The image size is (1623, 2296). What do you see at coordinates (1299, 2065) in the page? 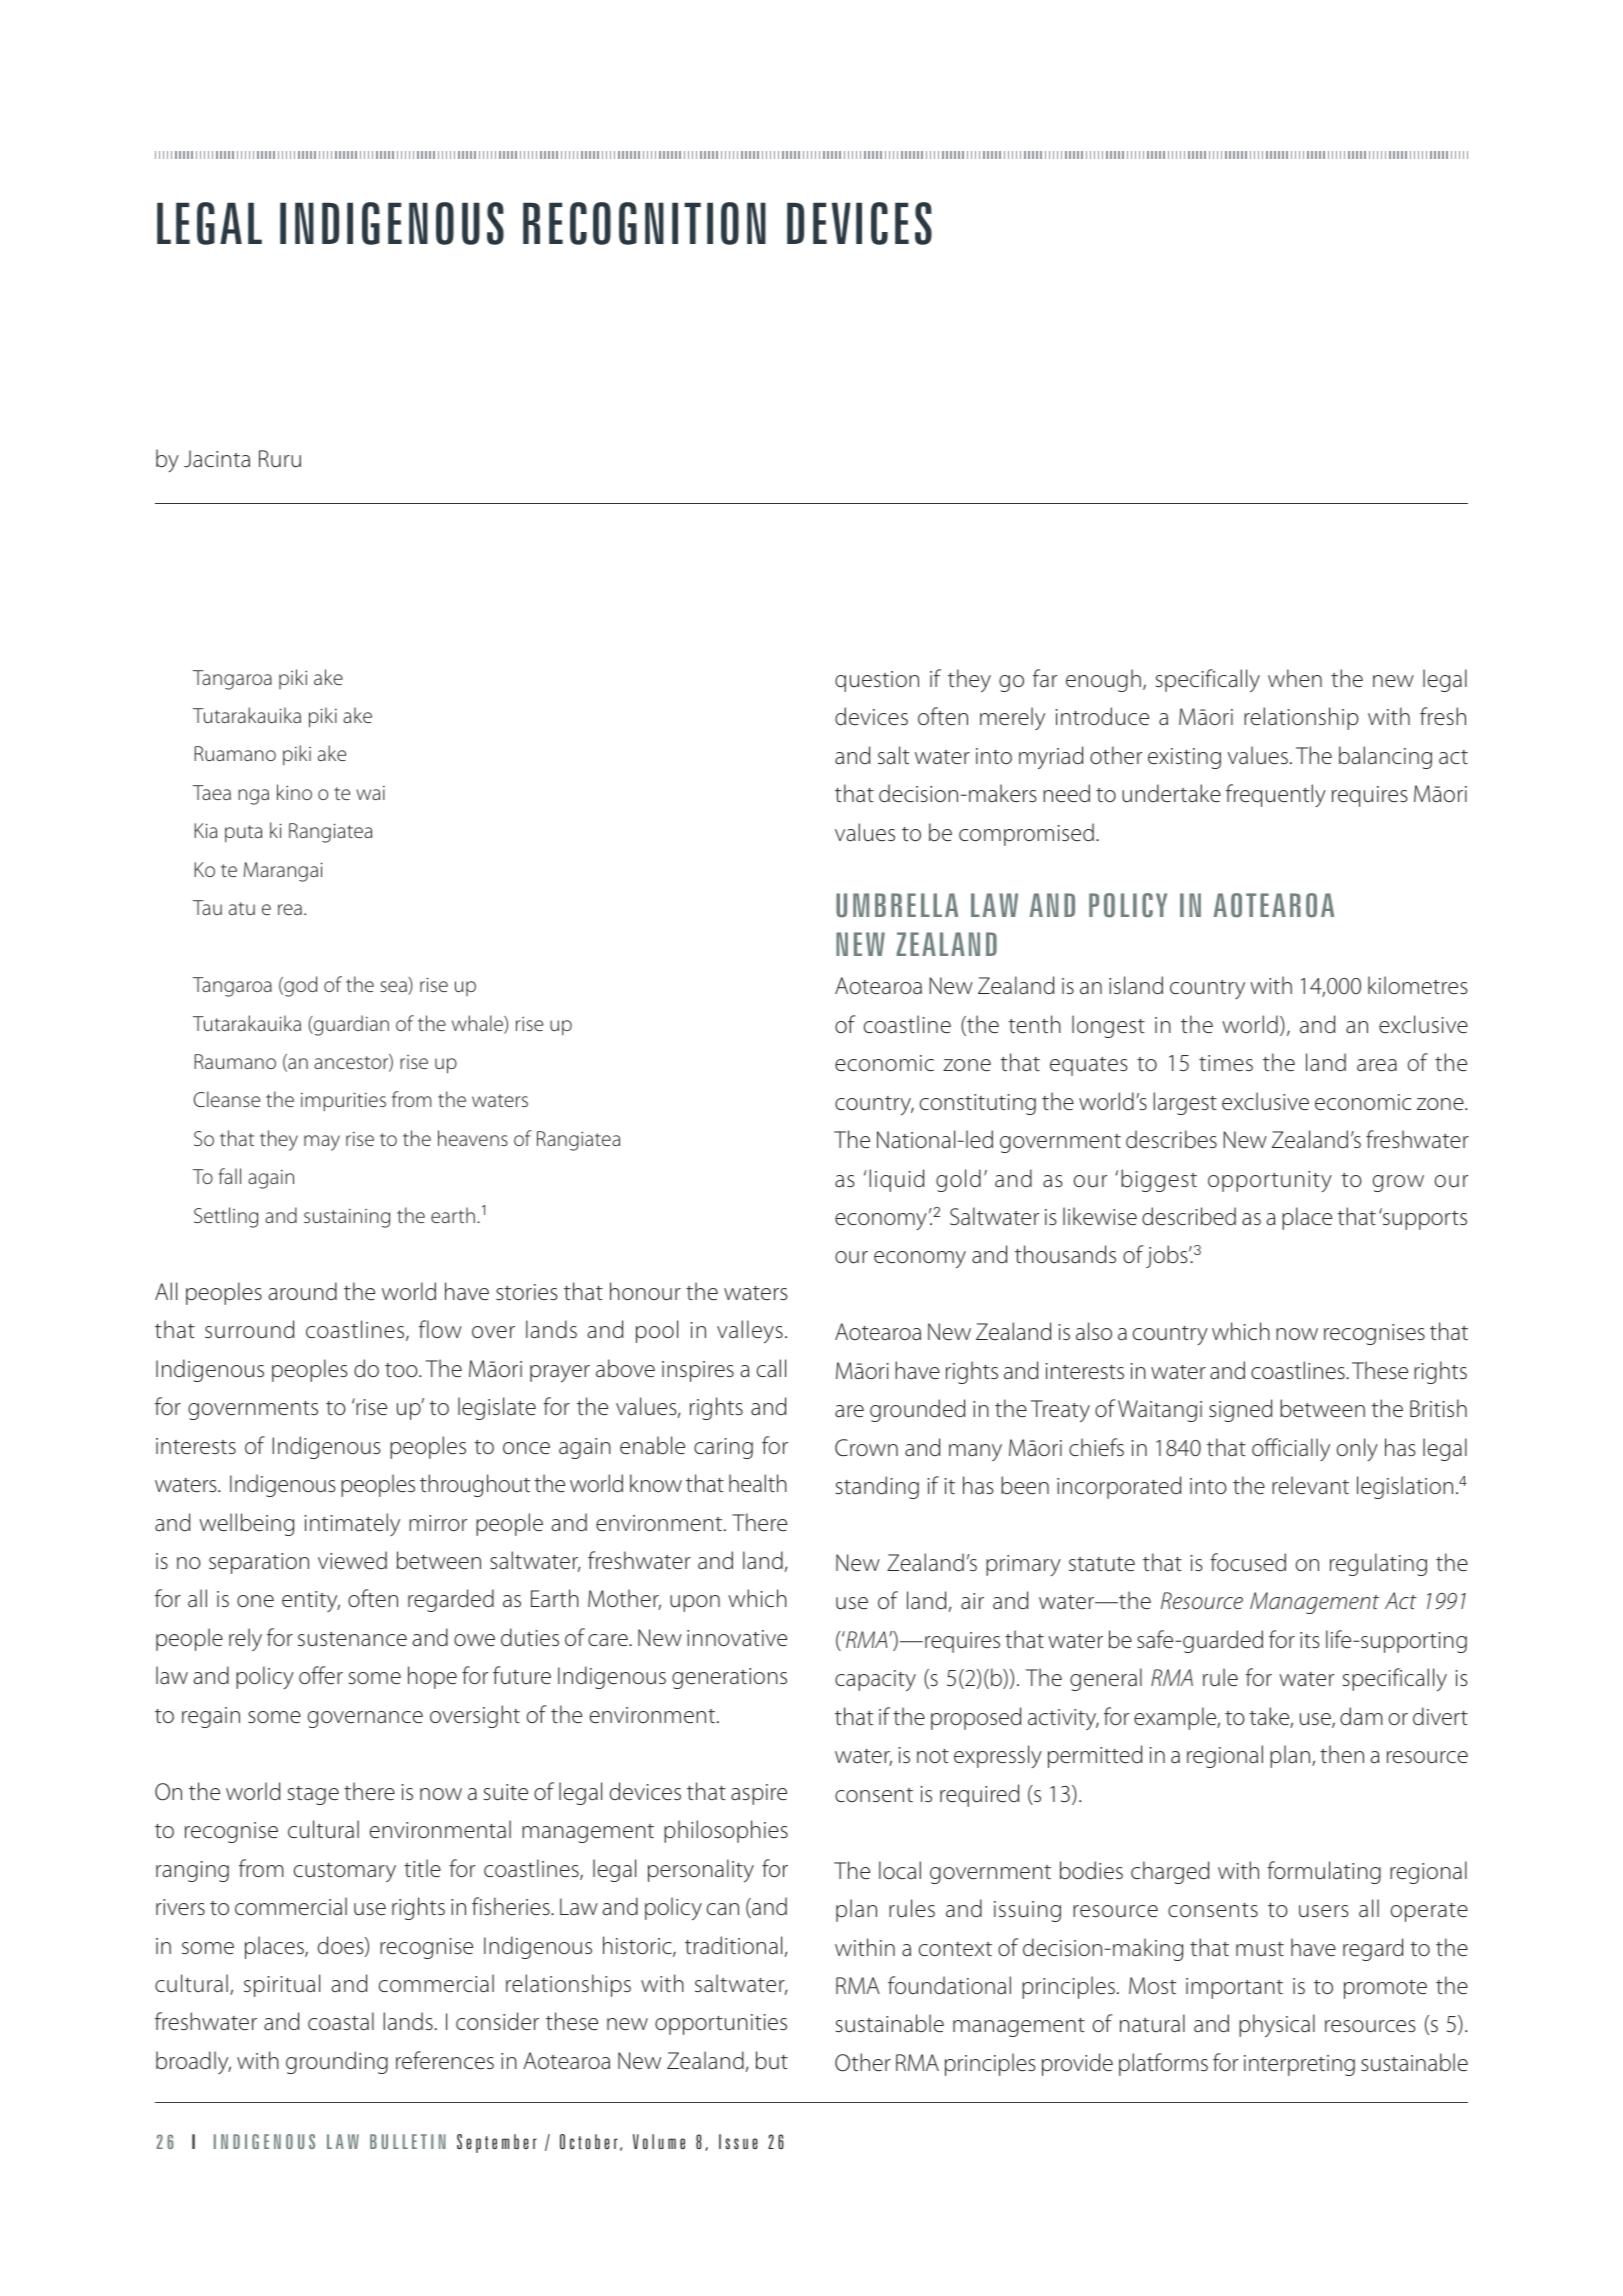
I see `interpreting` at bounding box center [1299, 2065].
